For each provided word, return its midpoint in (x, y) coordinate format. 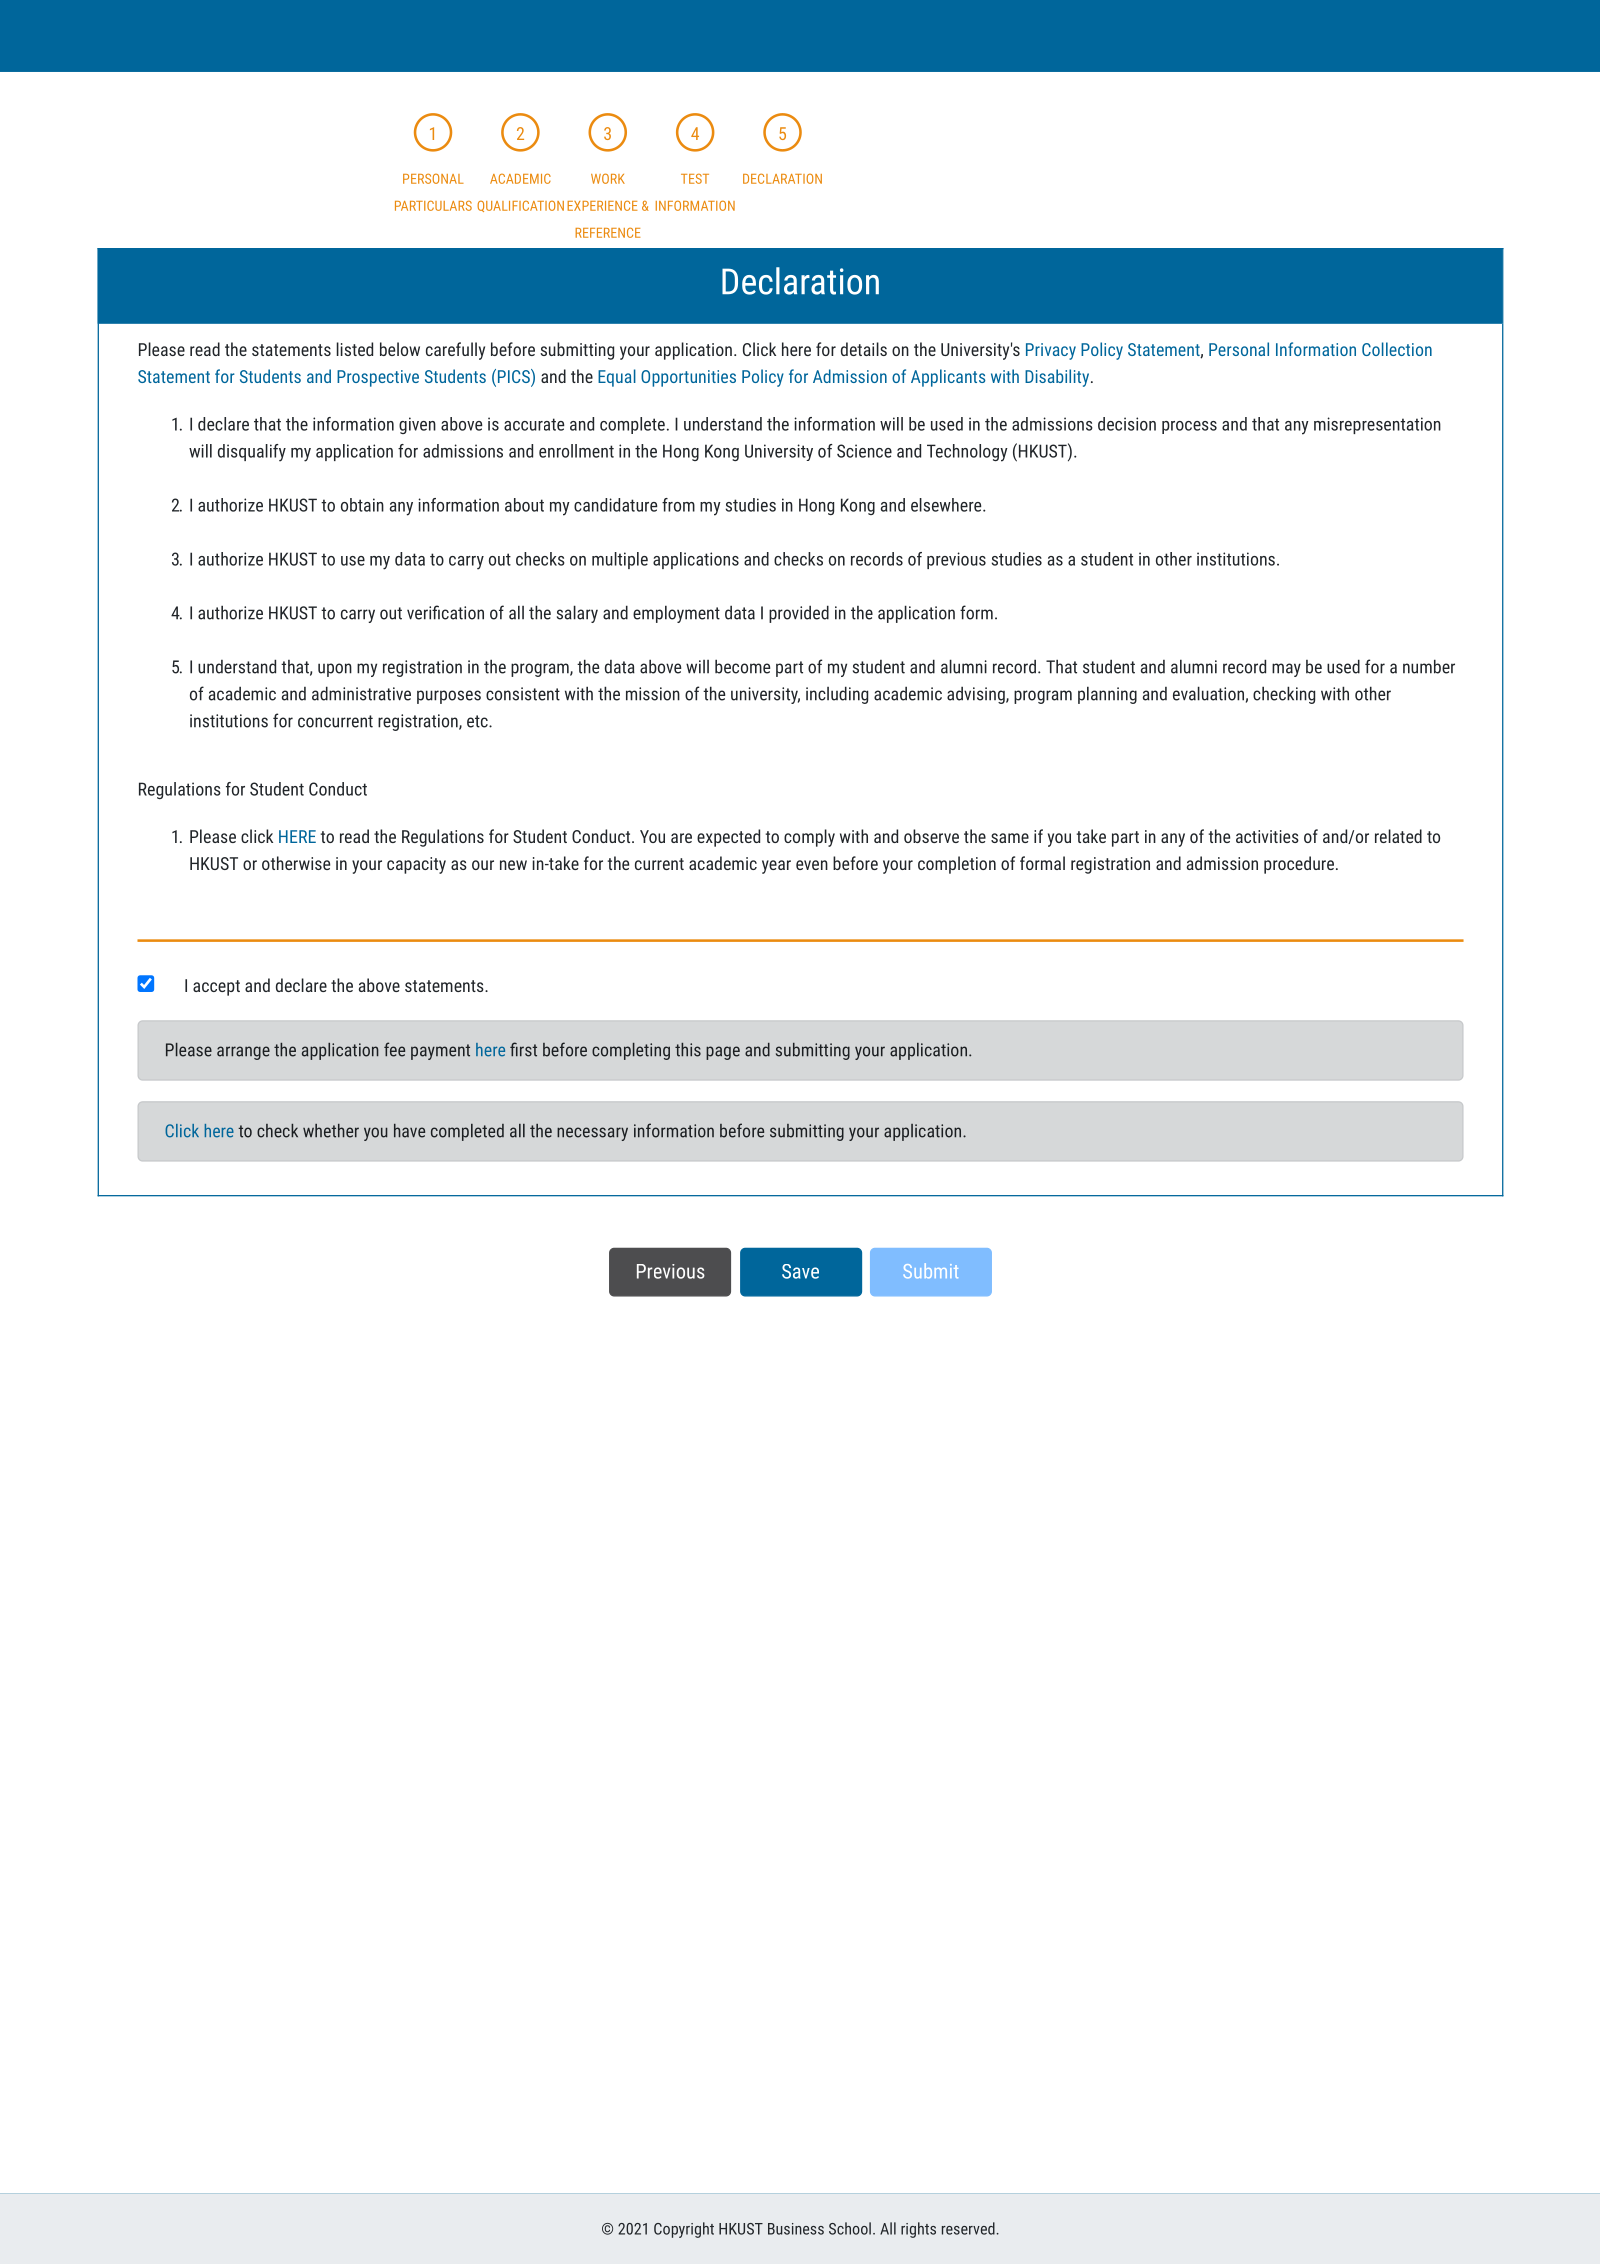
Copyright (684, 2230)
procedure (1299, 865)
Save (800, 1271)
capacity (416, 865)
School (850, 2228)
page (723, 1053)
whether (331, 1131)
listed (355, 349)
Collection (1397, 349)
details (864, 349)
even (812, 865)
